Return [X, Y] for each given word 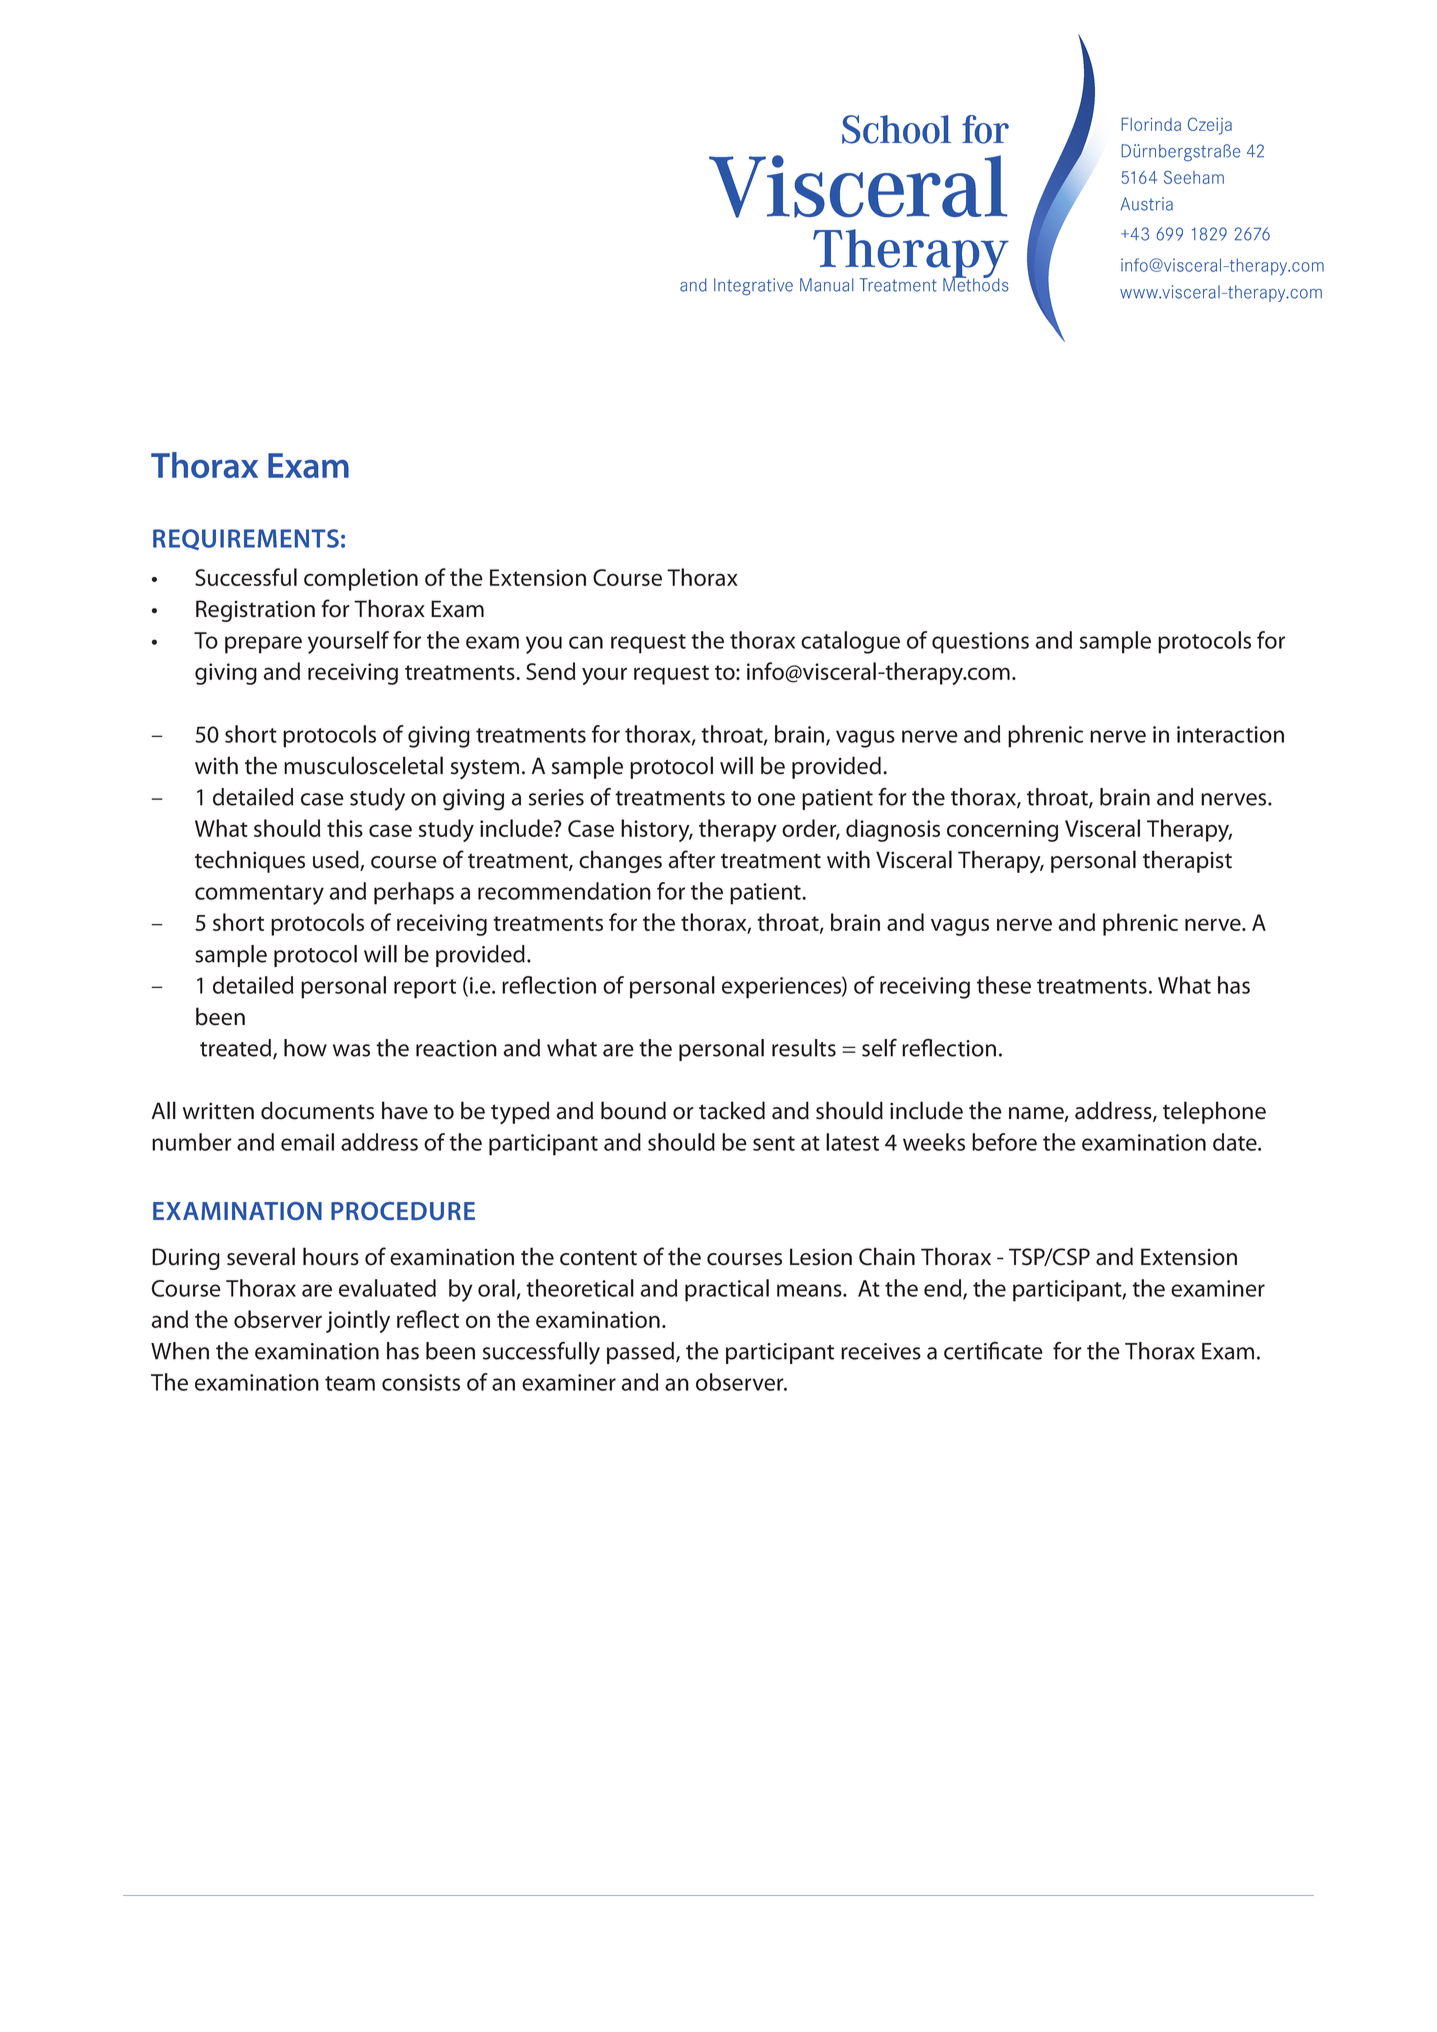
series [556, 797]
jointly [358, 1321]
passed [642, 1353]
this [345, 828]
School [896, 129]
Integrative [753, 287]
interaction [1230, 734]
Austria [1146, 204]
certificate [993, 1351]
